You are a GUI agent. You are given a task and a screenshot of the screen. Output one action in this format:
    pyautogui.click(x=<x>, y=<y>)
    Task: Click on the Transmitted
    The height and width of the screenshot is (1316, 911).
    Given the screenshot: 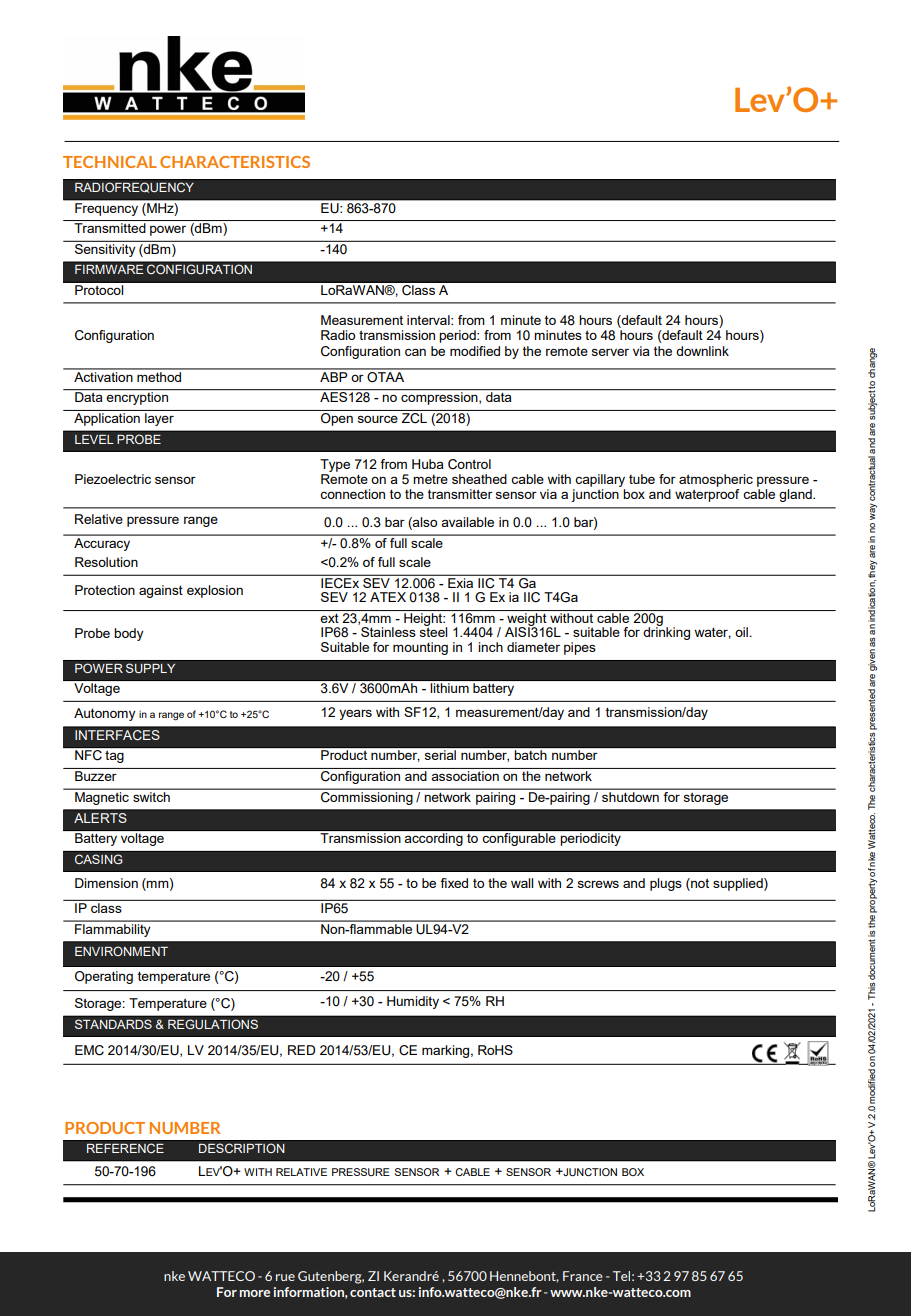 What is the action you would take?
    pyautogui.click(x=110, y=228)
